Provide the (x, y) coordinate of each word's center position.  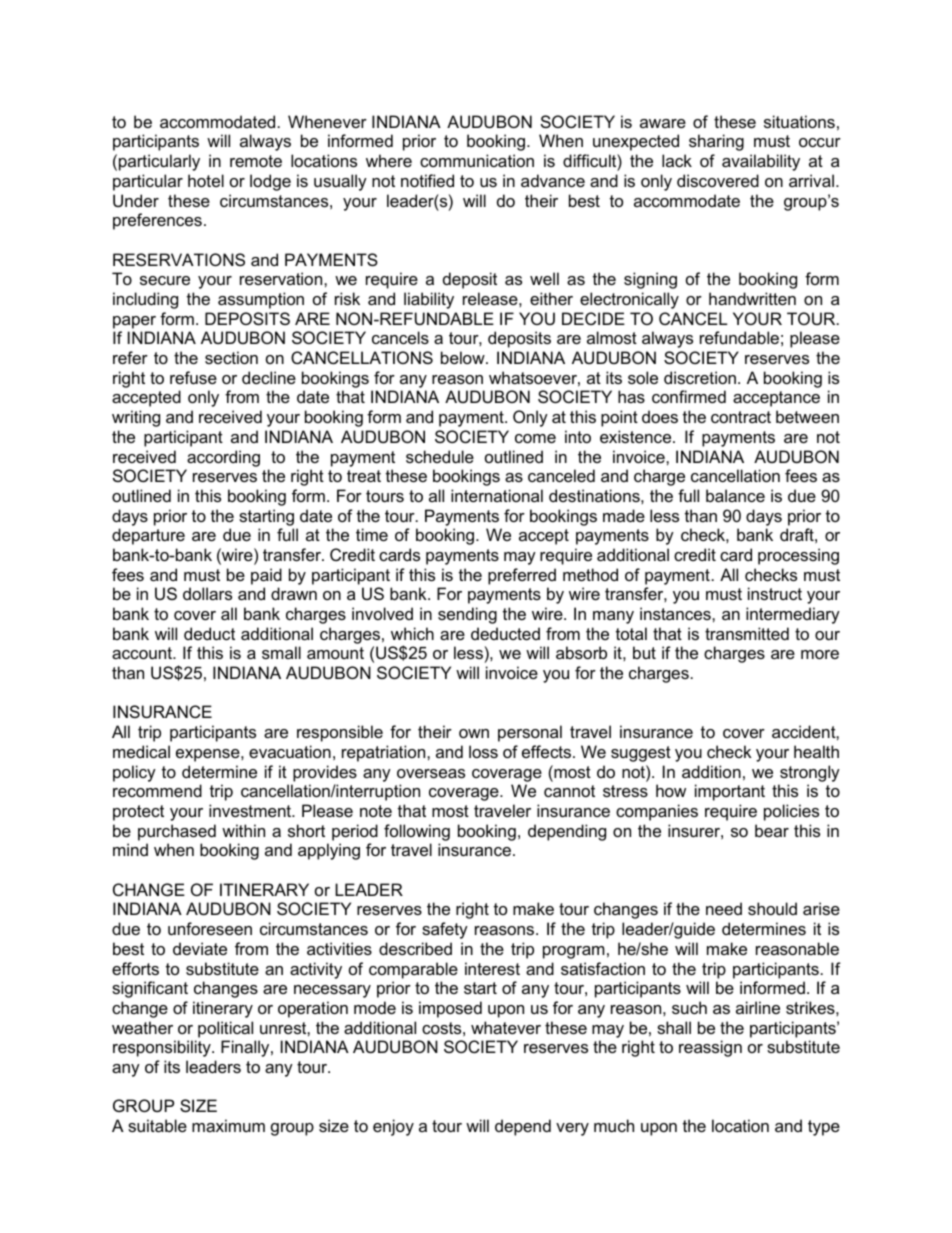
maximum (228, 1125)
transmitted (747, 633)
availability (761, 162)
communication (477, 160)
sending (467, 615)
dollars (207, 593)
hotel (206, 180)
